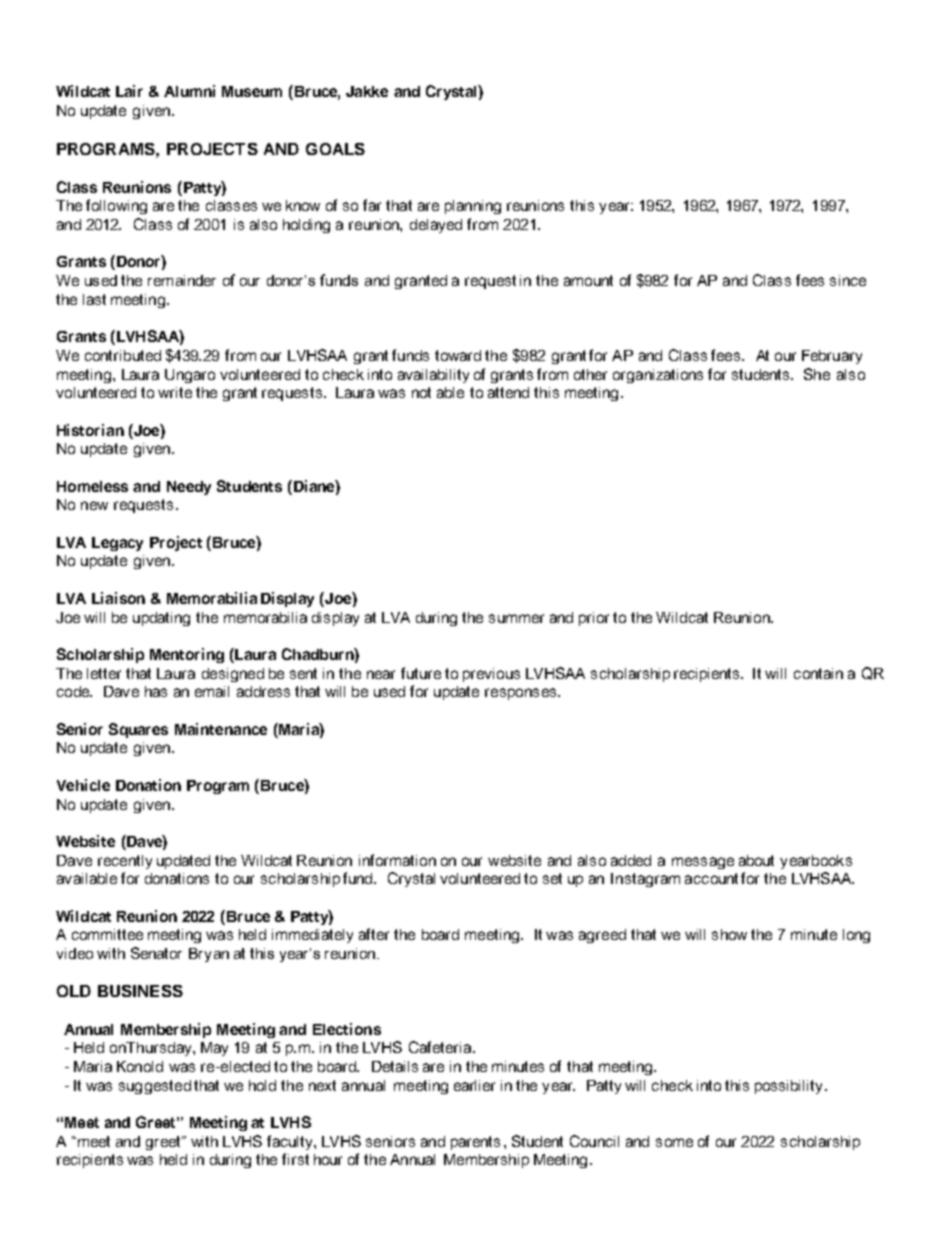 The image size is (952, 1233). I want to click on Vehicle, so click(83, 785).
